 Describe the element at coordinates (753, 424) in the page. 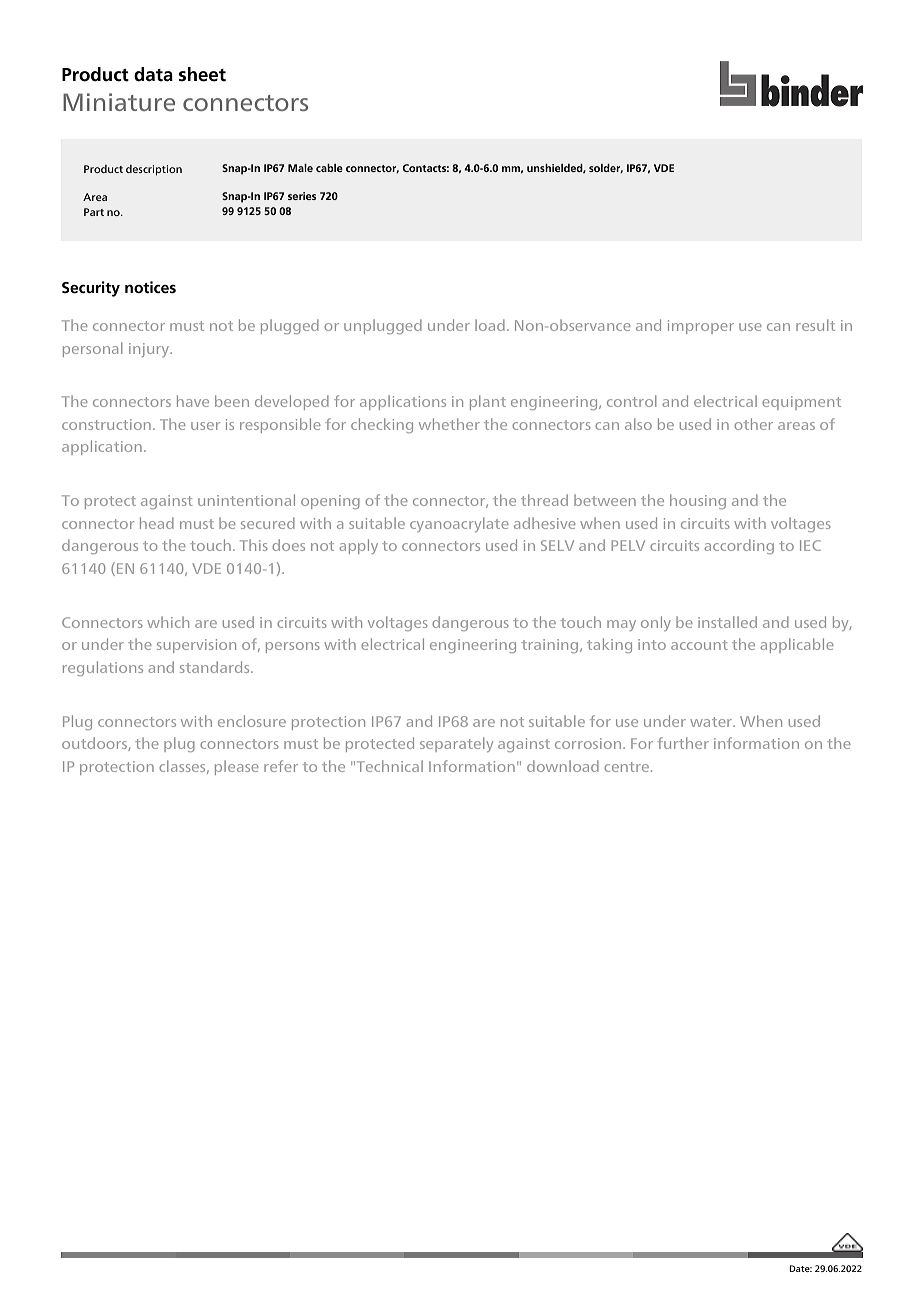

I see `other` at that location.
